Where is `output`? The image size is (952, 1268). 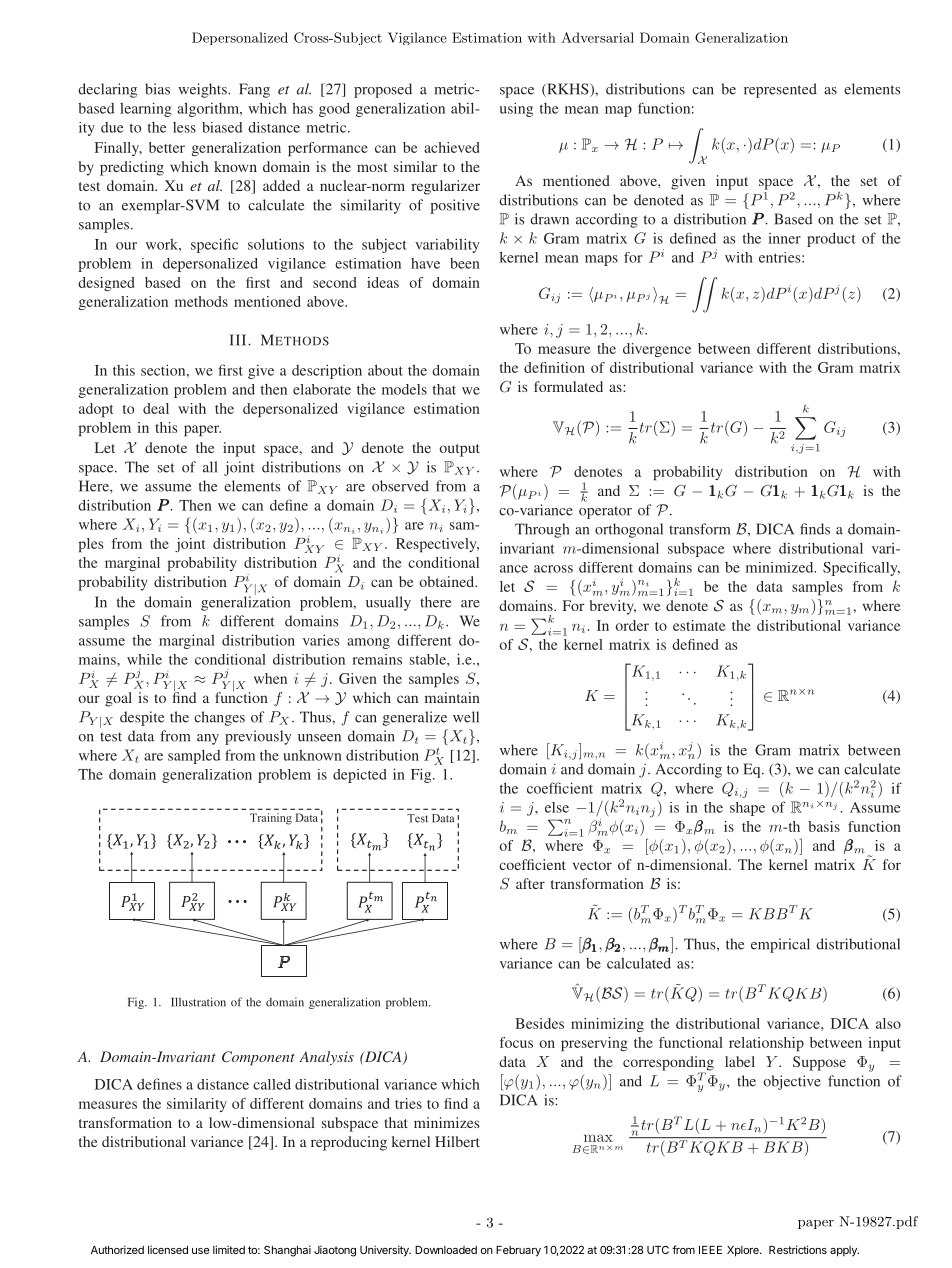
output is located at coordinates (459, 450).
